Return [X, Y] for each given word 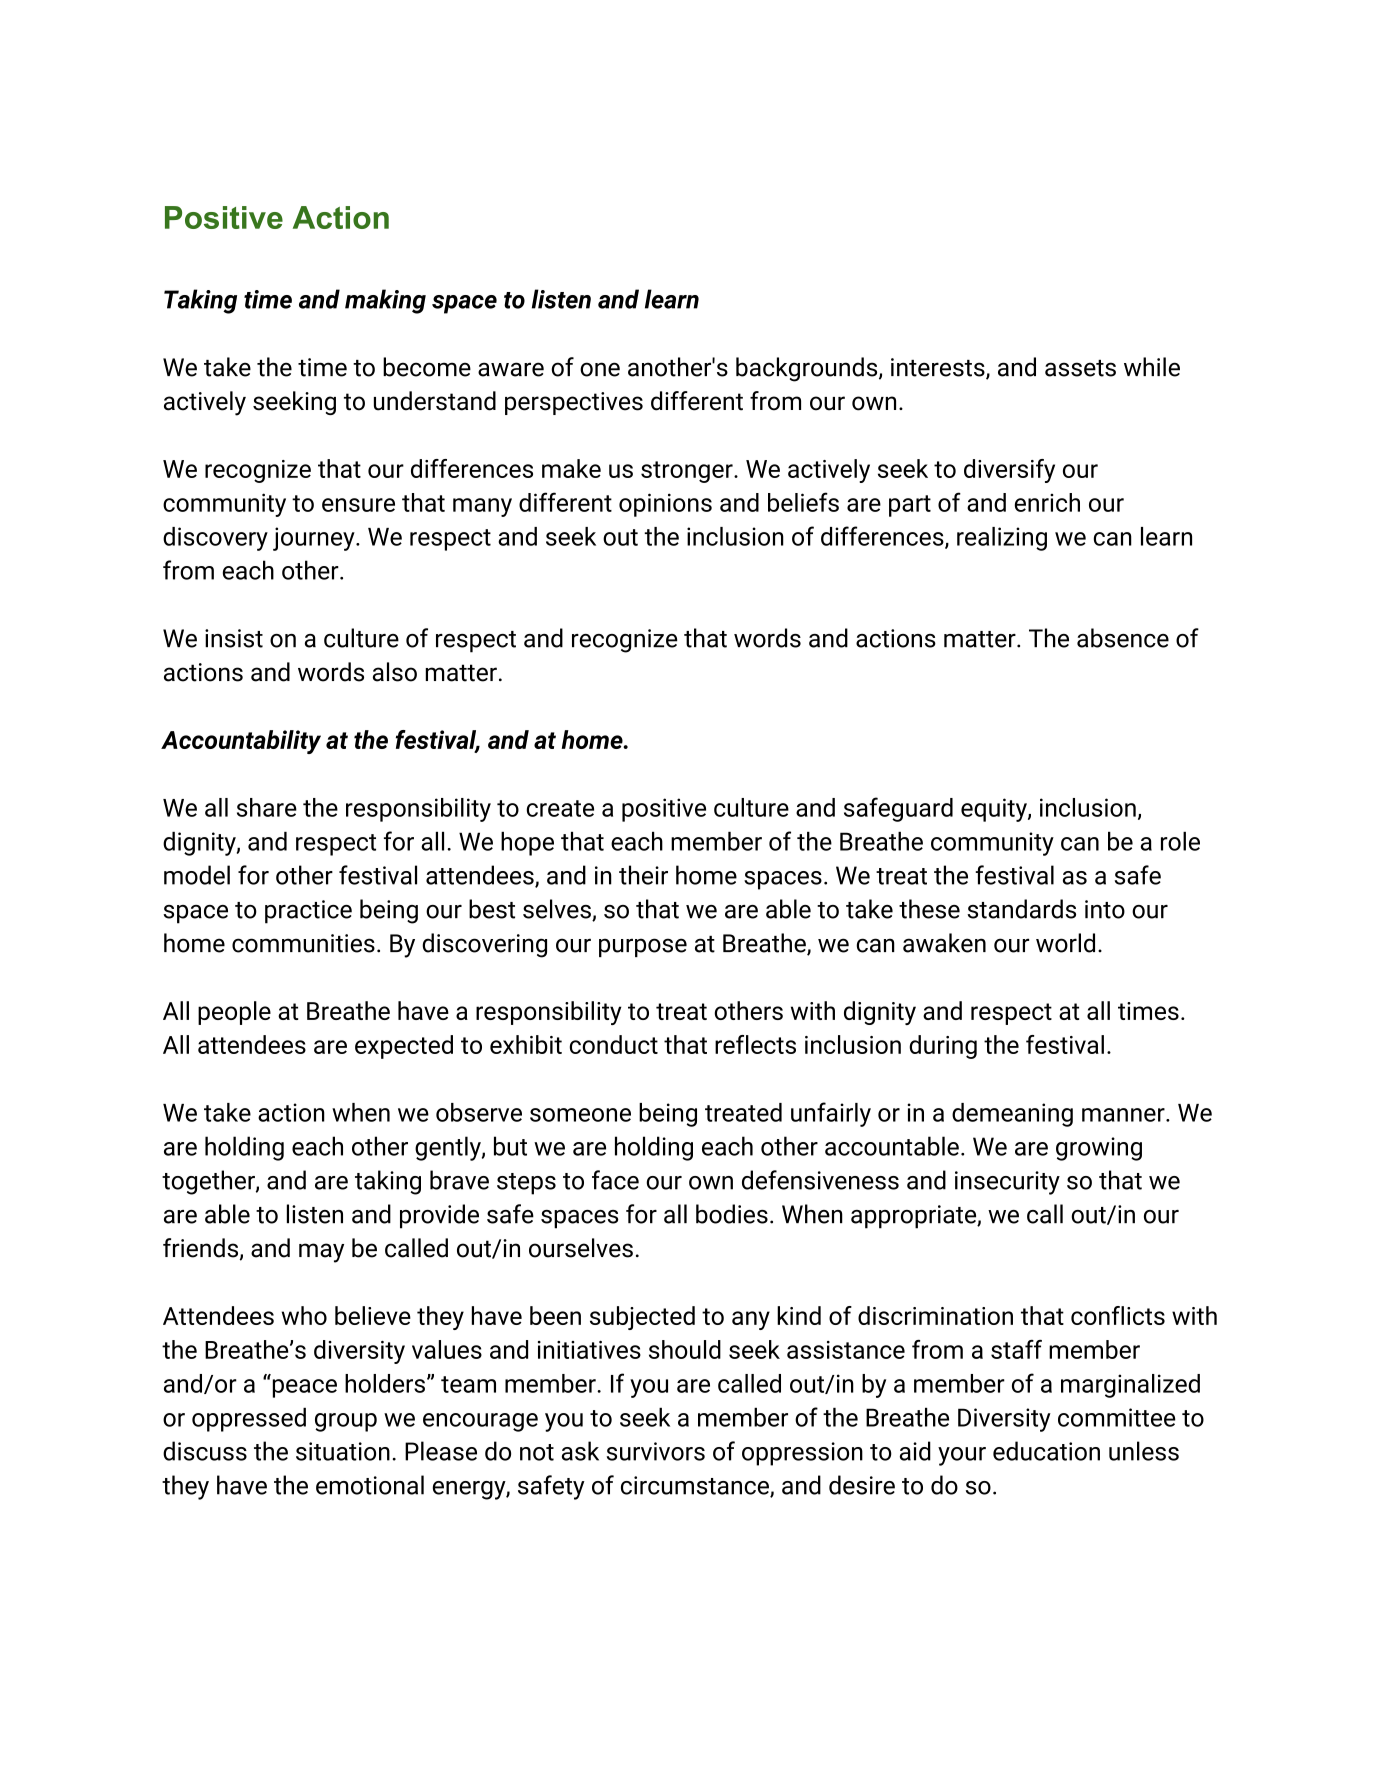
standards [1021, 909]
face [615, 1180]
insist [234, 638]
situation [343, 1451]
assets [1080, 368]
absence [1123, 638]
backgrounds [808, 369]
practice [308, 912]
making [385, 301]
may [321, 1253]
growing [1099, 1149]
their [643, 875]
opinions [665, 505]
